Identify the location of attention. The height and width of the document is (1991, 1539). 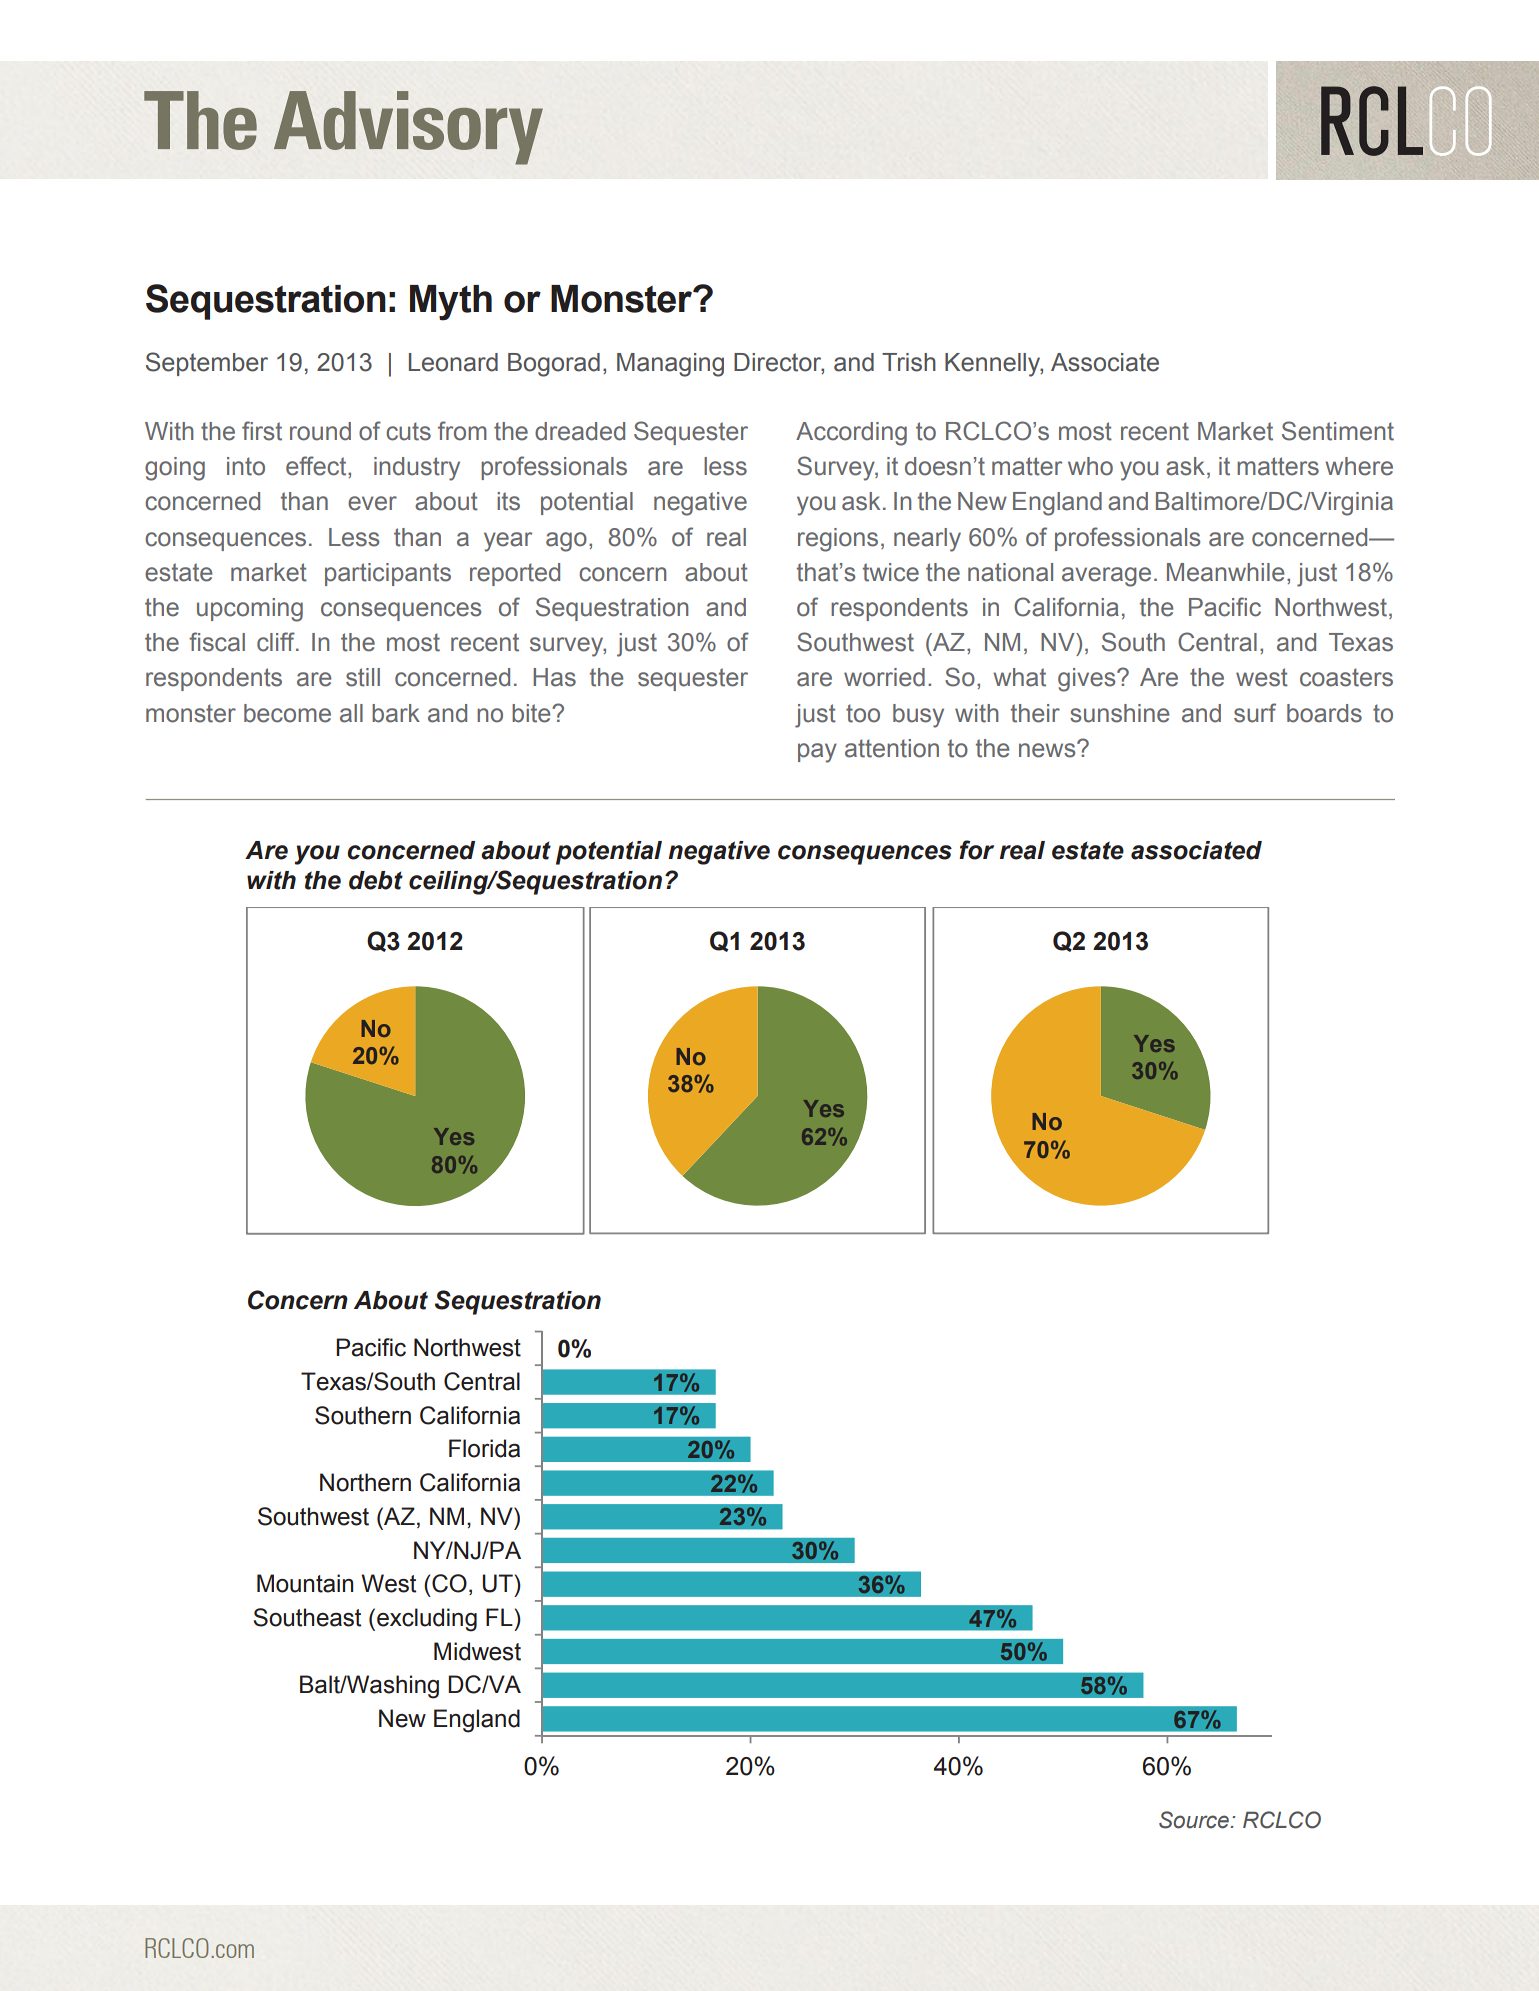
(892, 748).
